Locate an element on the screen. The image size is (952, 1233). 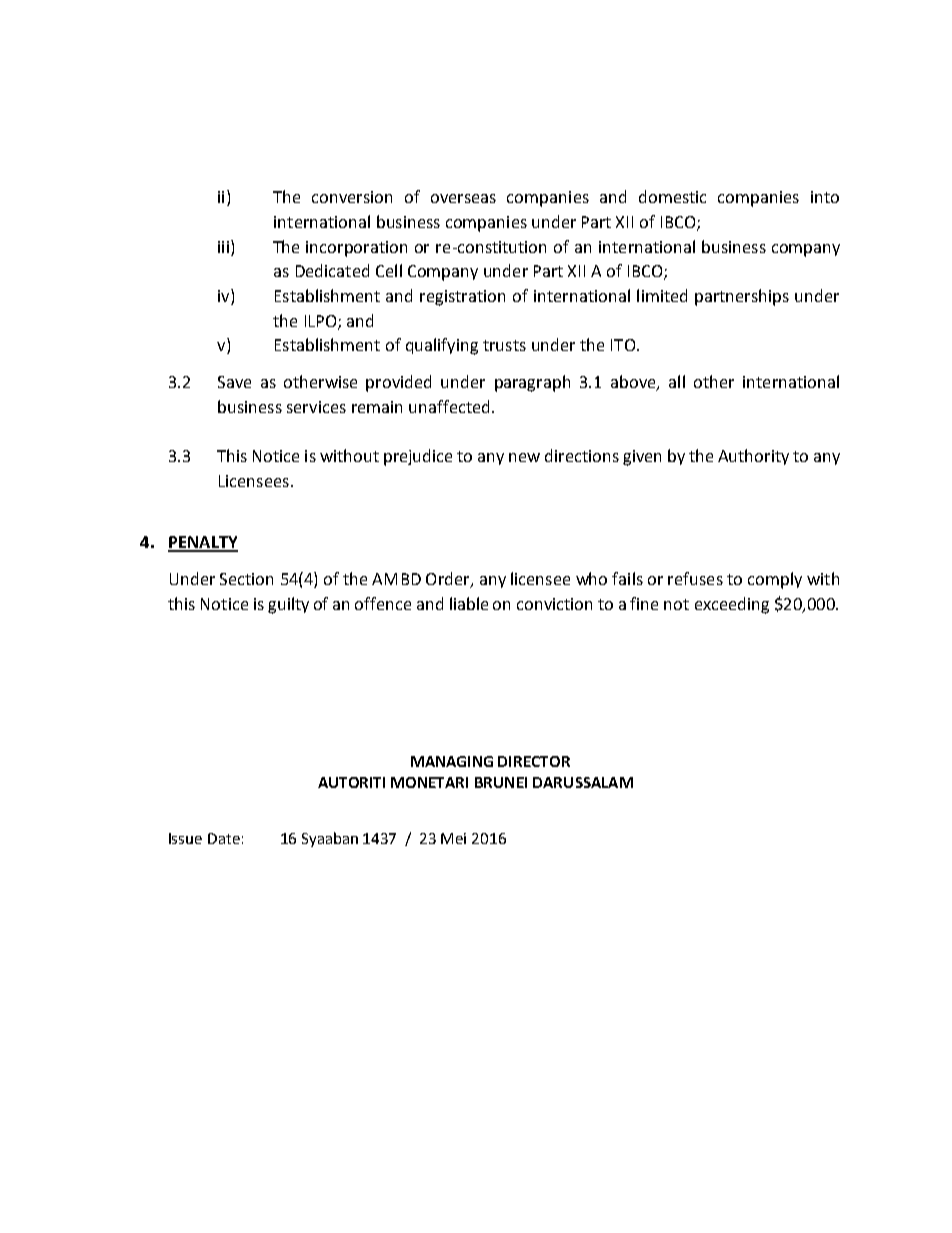
PENALTY is located at coordinates (203, 543).
